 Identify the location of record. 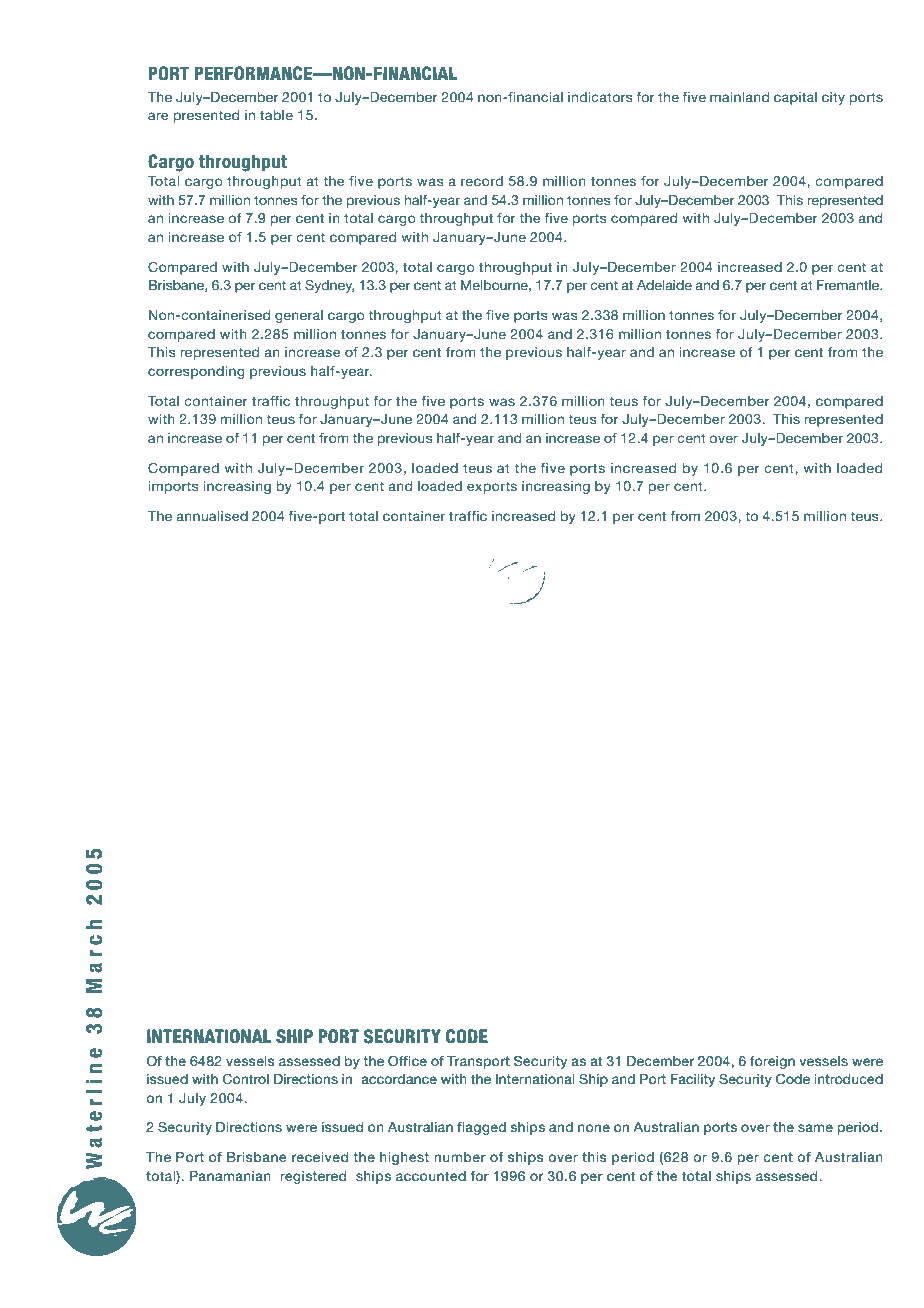
(482, 181).
